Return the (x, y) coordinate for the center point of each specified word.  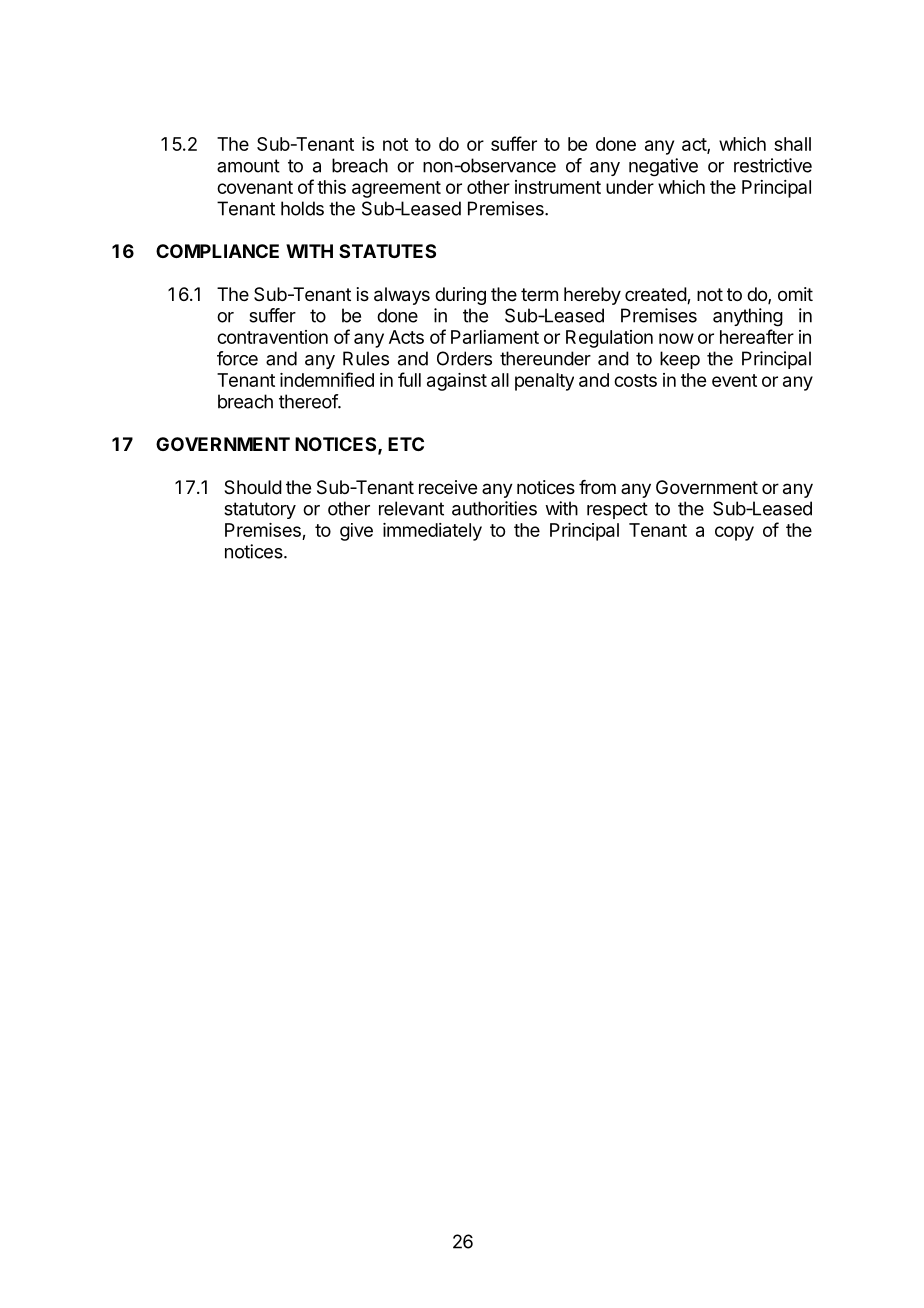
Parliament (495, 337)
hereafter (757, 336)
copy (734, 533)
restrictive (773, 165)
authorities (494, 508)
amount (248, 166)
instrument (558, 187)
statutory (260, 510)
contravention (272, 337)
